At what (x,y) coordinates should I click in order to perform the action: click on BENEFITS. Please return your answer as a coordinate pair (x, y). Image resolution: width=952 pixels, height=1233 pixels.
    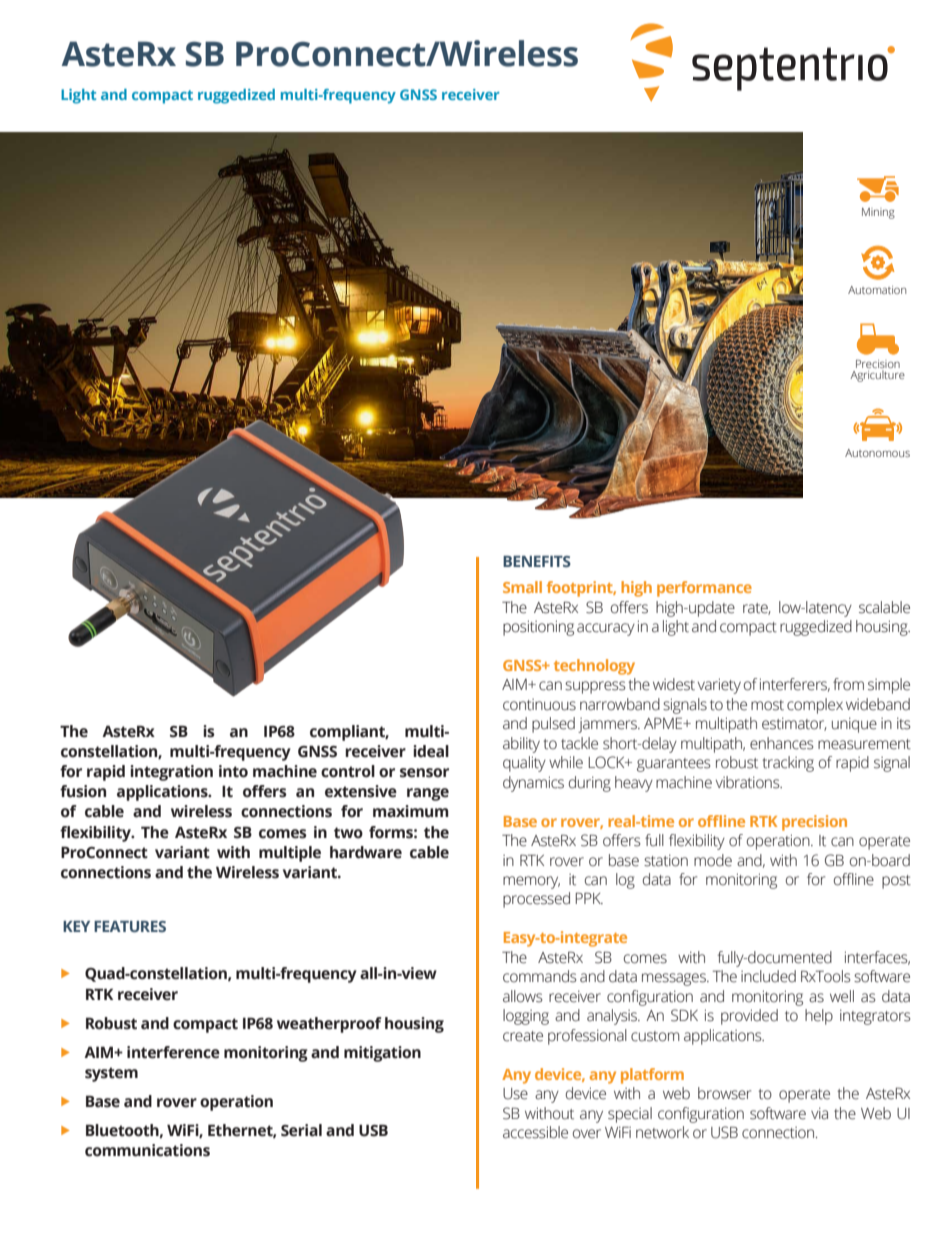
    Looking at the image, I should click on (537, 561).
